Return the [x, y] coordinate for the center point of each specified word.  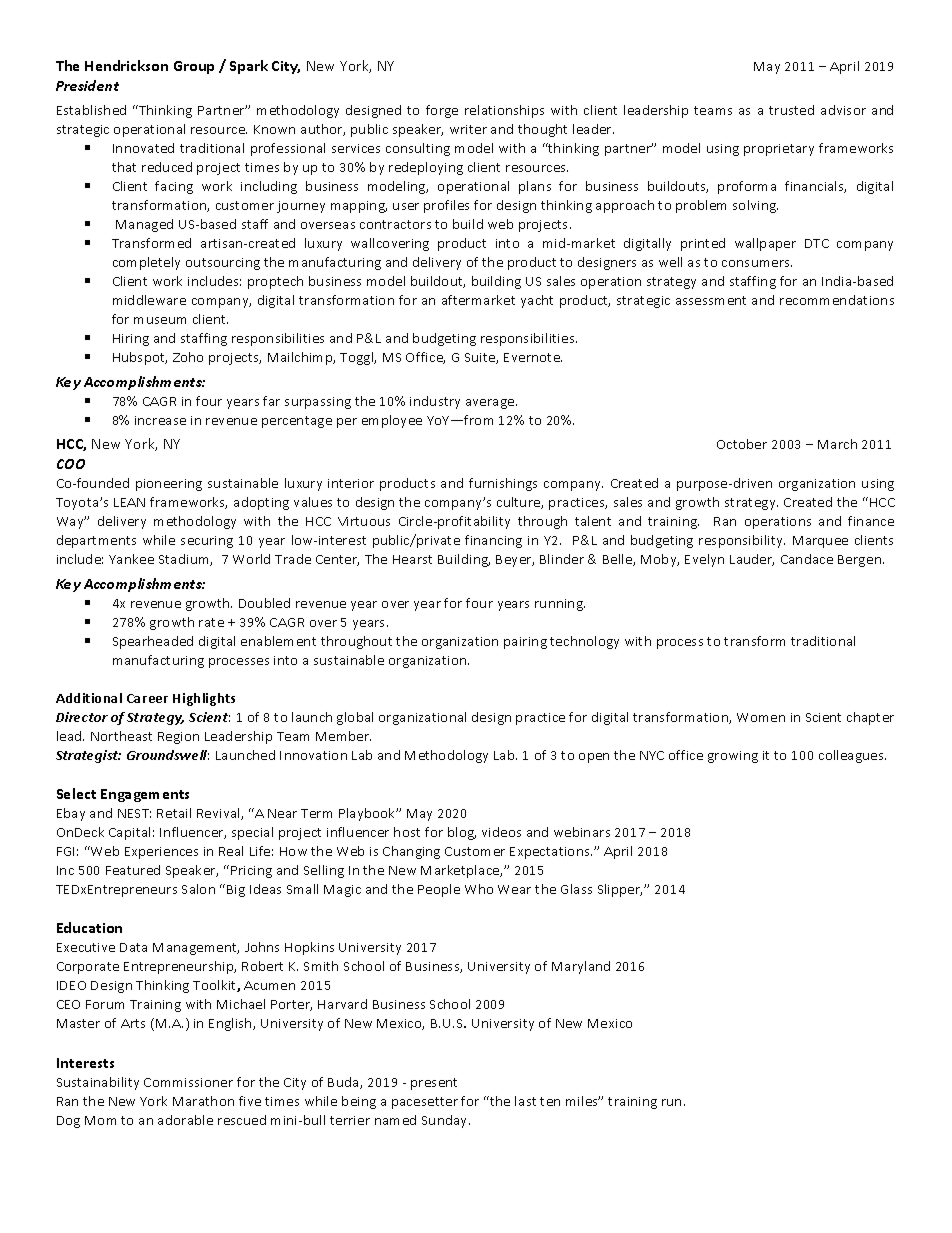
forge [442, 111]
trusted [791, 110]
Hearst [412, 559]
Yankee [131, 559]
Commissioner [188, 1082]
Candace [807, 559]
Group [194, 67]
